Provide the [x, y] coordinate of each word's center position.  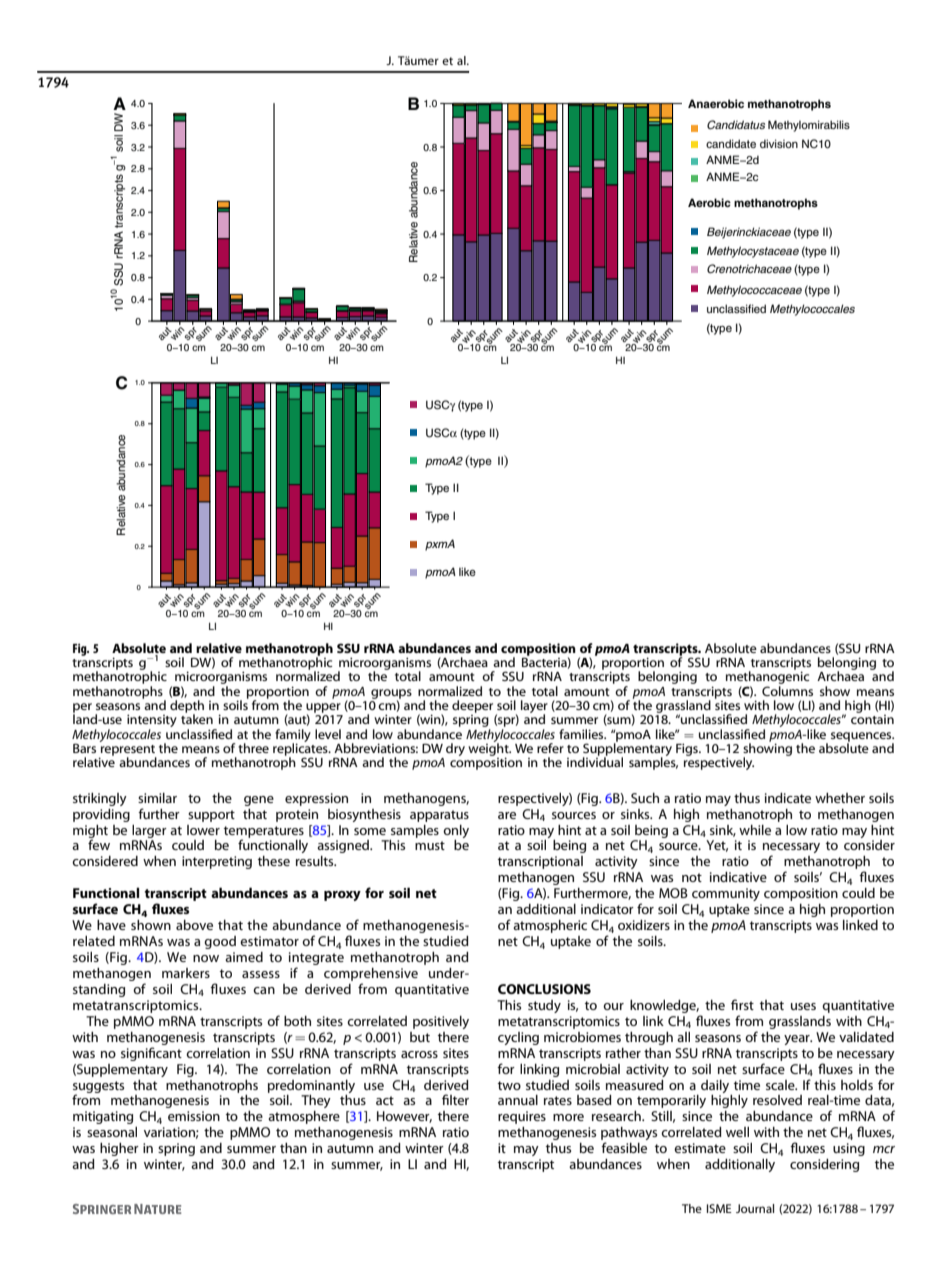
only [456, 831]
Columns [787, 691]
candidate [731, 143]
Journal [755, 1208]
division [779, 143]
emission [194, 1116]
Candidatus [736, 125]
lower [203, 830]
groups [391, 695]
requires [522, 1117]
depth [187, 707]
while [755, 830]
